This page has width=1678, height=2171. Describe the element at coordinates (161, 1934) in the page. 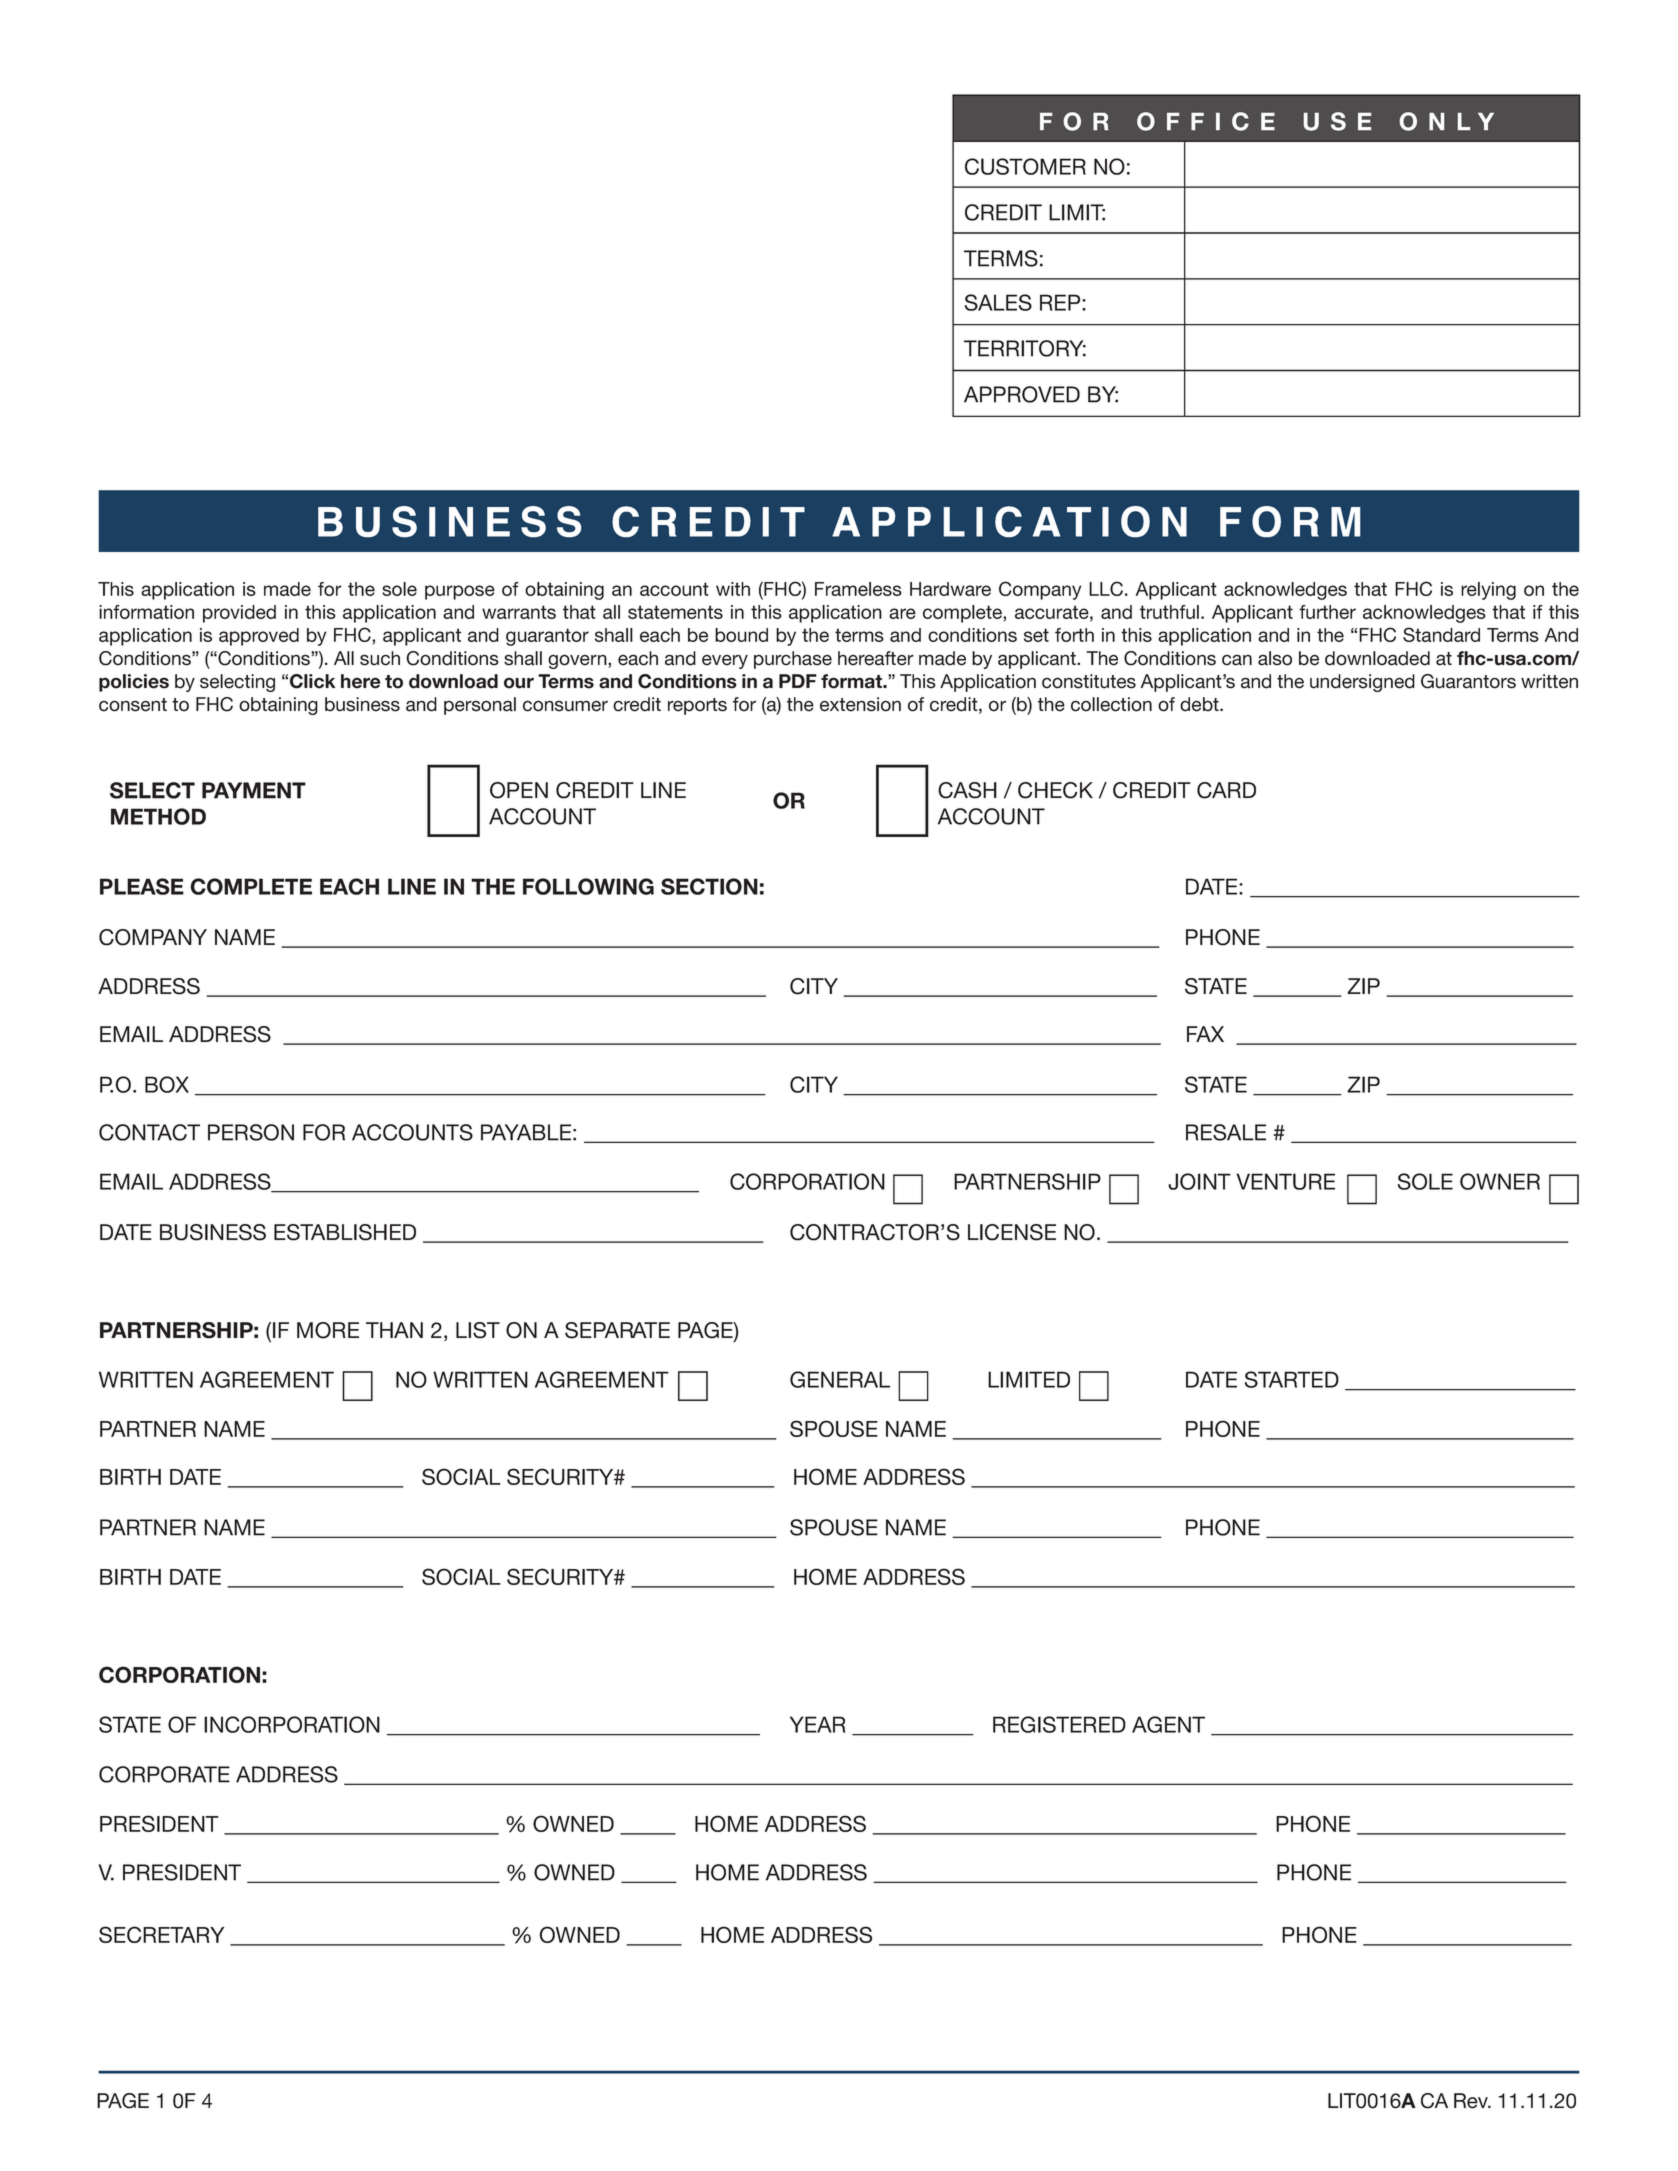

I see `SECRETARY` at that location.
